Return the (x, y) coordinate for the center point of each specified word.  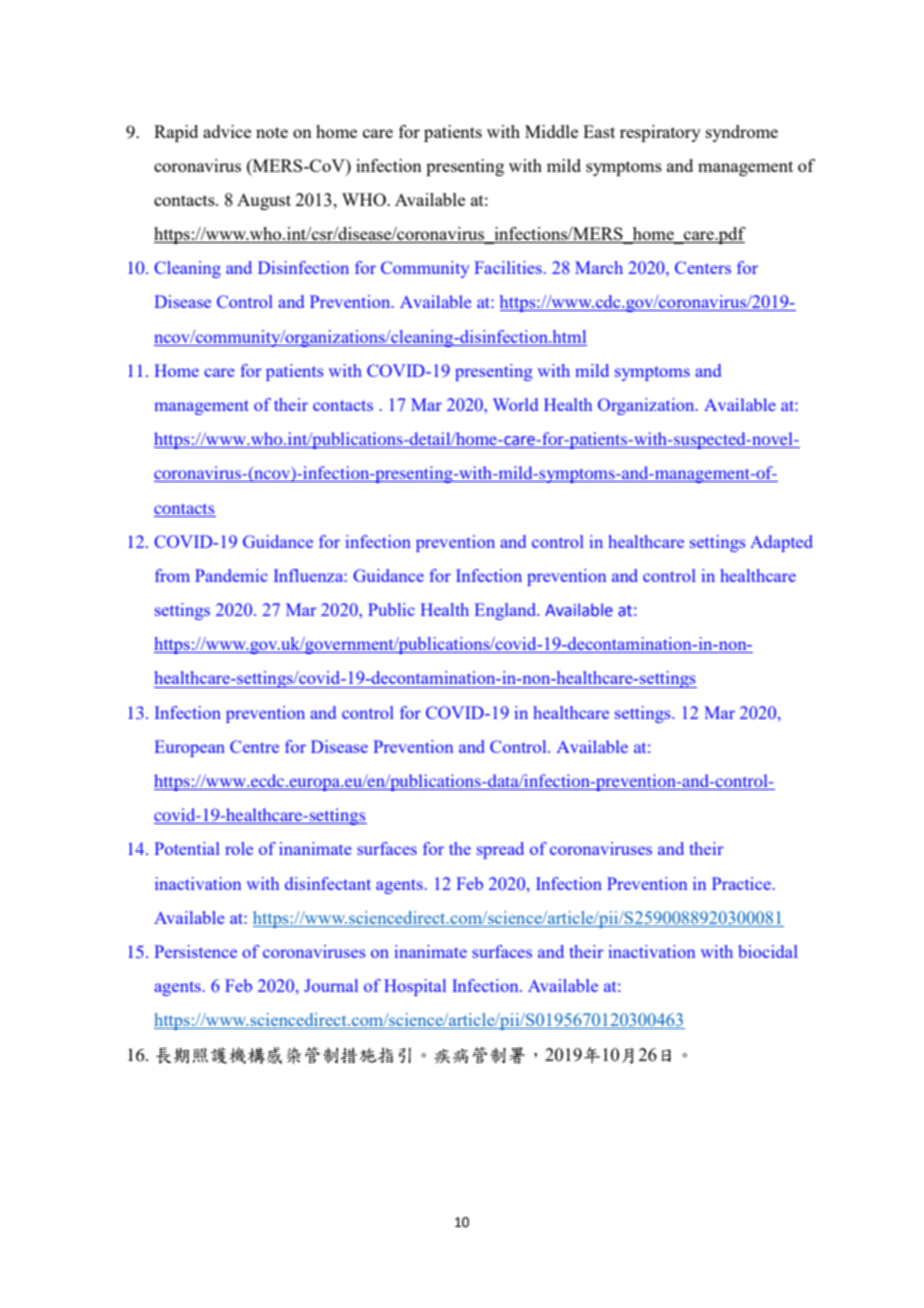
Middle (551, 131)
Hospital (415, 987)
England (507, 611)
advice (227, 131)
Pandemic (231, 575)
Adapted (781, 543)
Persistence (195, 951)
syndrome (742, 133)
